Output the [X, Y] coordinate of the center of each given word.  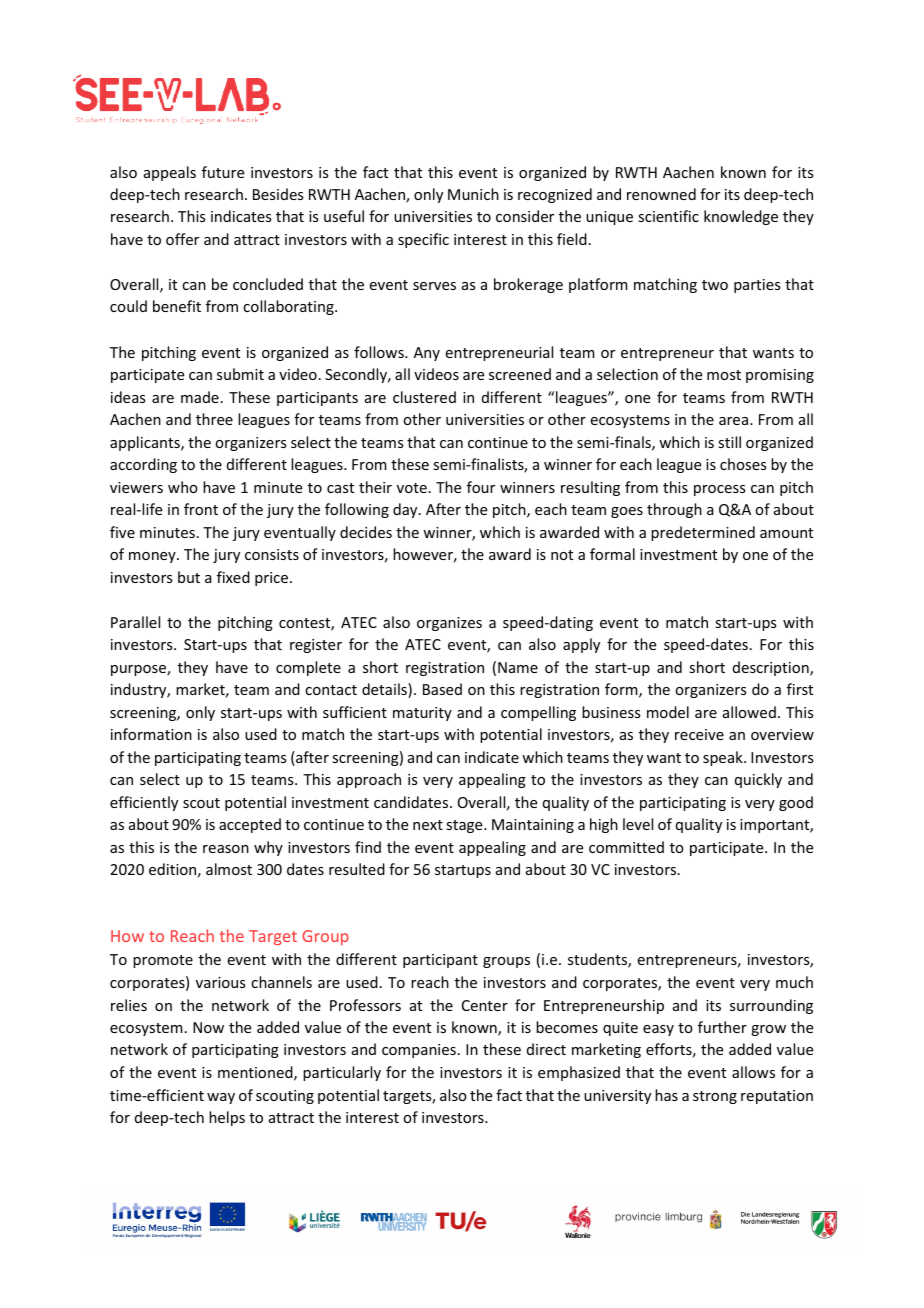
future [223, 172]
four [481, 487]
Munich [473, 194]
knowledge [741, 217]
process [719, 490]
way [221, 1098]
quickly [758, 780]
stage [465, 826]
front [201, 509]
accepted [250, 825]
